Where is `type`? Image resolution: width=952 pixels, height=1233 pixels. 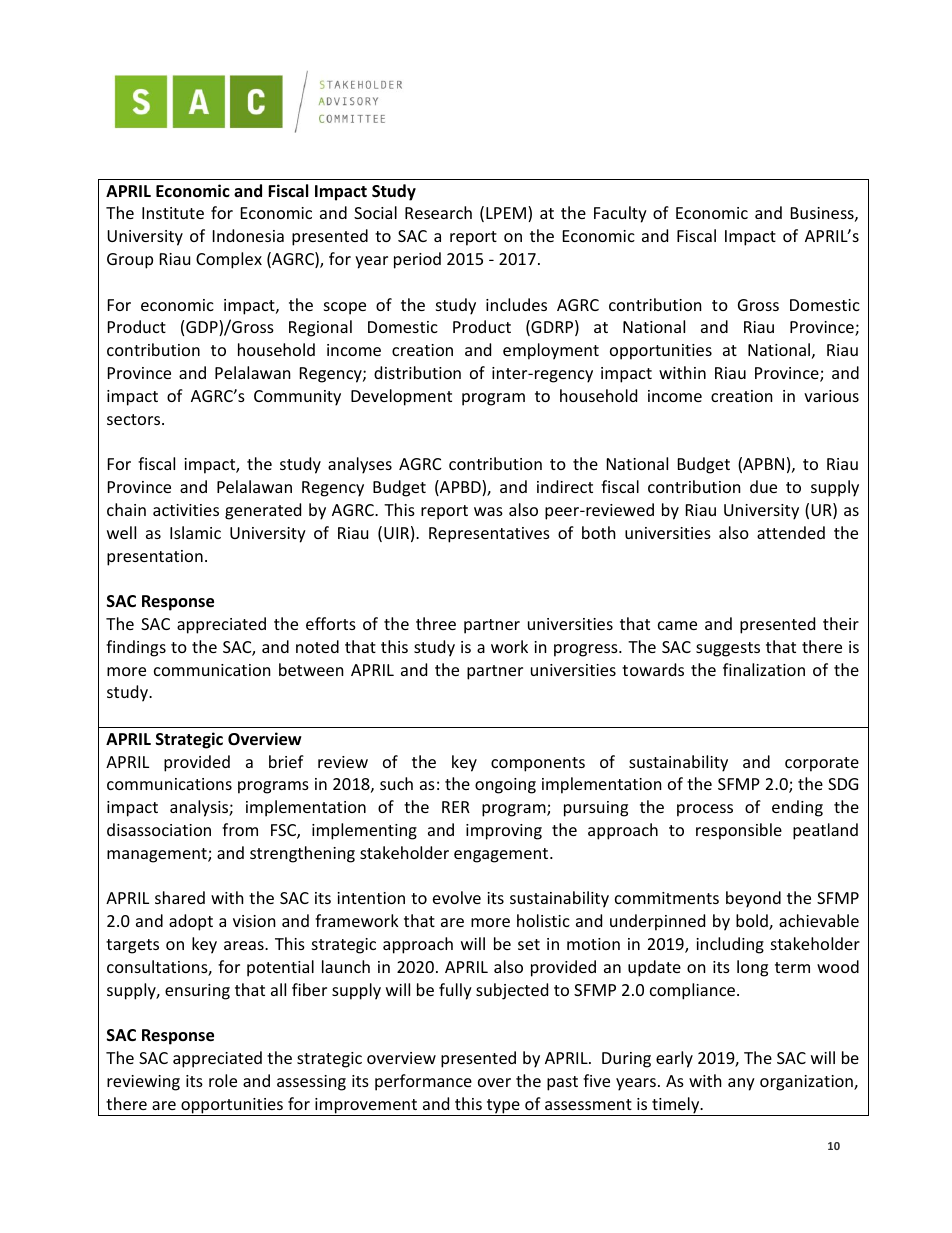 type is located at coordinates (503, 1107).
